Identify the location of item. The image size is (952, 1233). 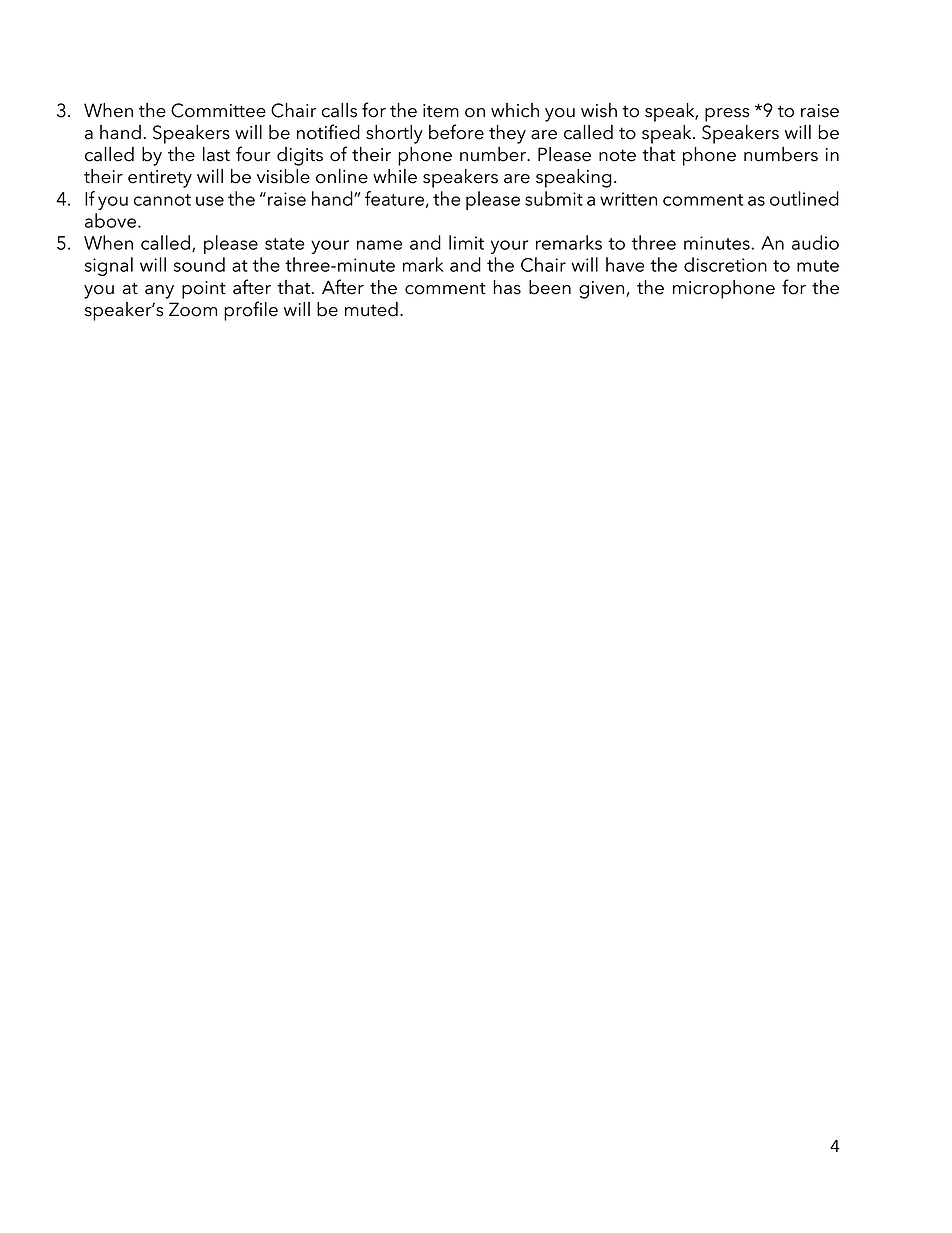
(441, 111).
